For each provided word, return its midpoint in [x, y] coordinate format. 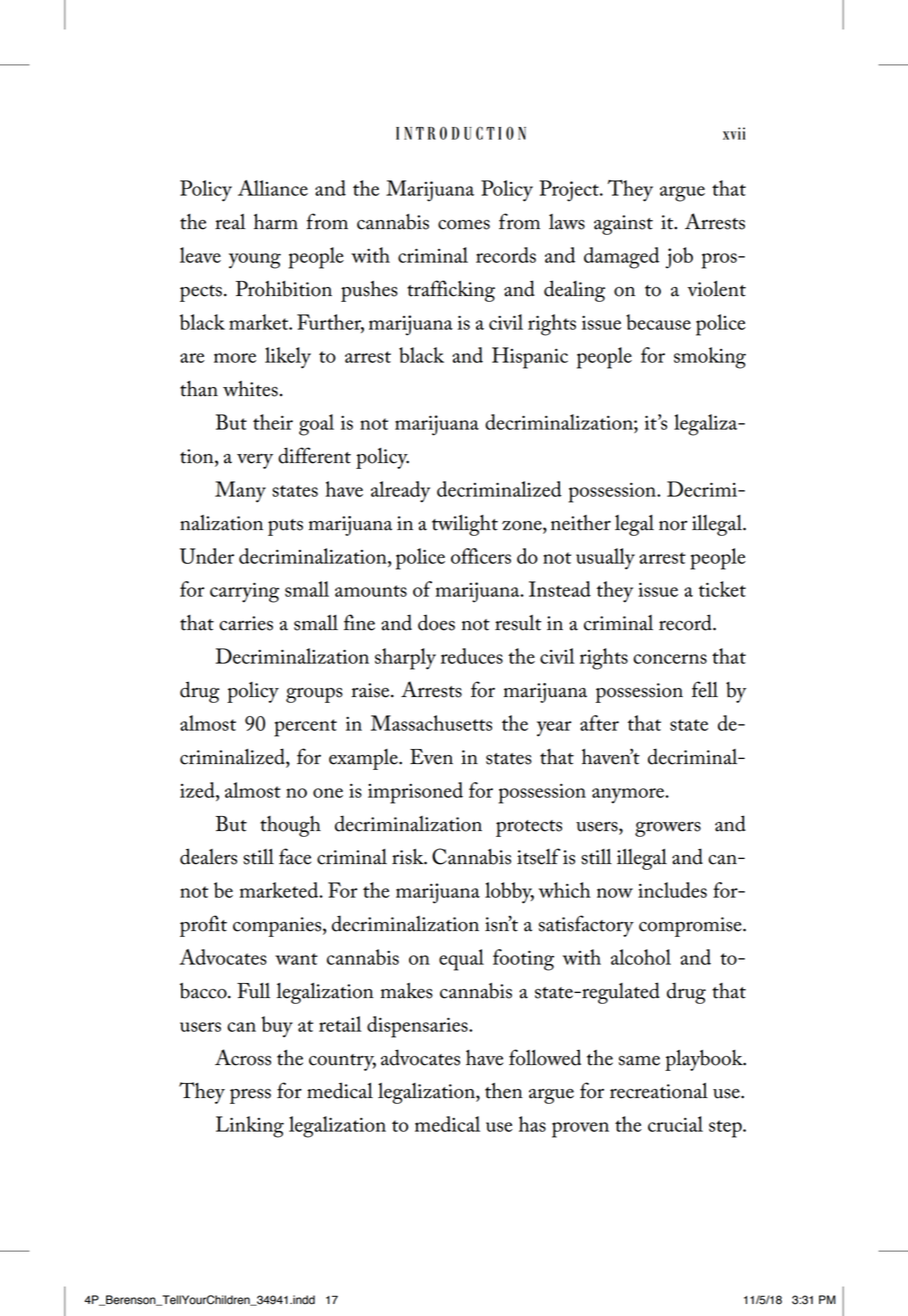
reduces [472, 656]
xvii [734, 133]
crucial [675, 1124]
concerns [670, 659]
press [250, 1096]
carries [246, 623]
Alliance [273, 188]
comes [464, 225]
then [504, 1091]
